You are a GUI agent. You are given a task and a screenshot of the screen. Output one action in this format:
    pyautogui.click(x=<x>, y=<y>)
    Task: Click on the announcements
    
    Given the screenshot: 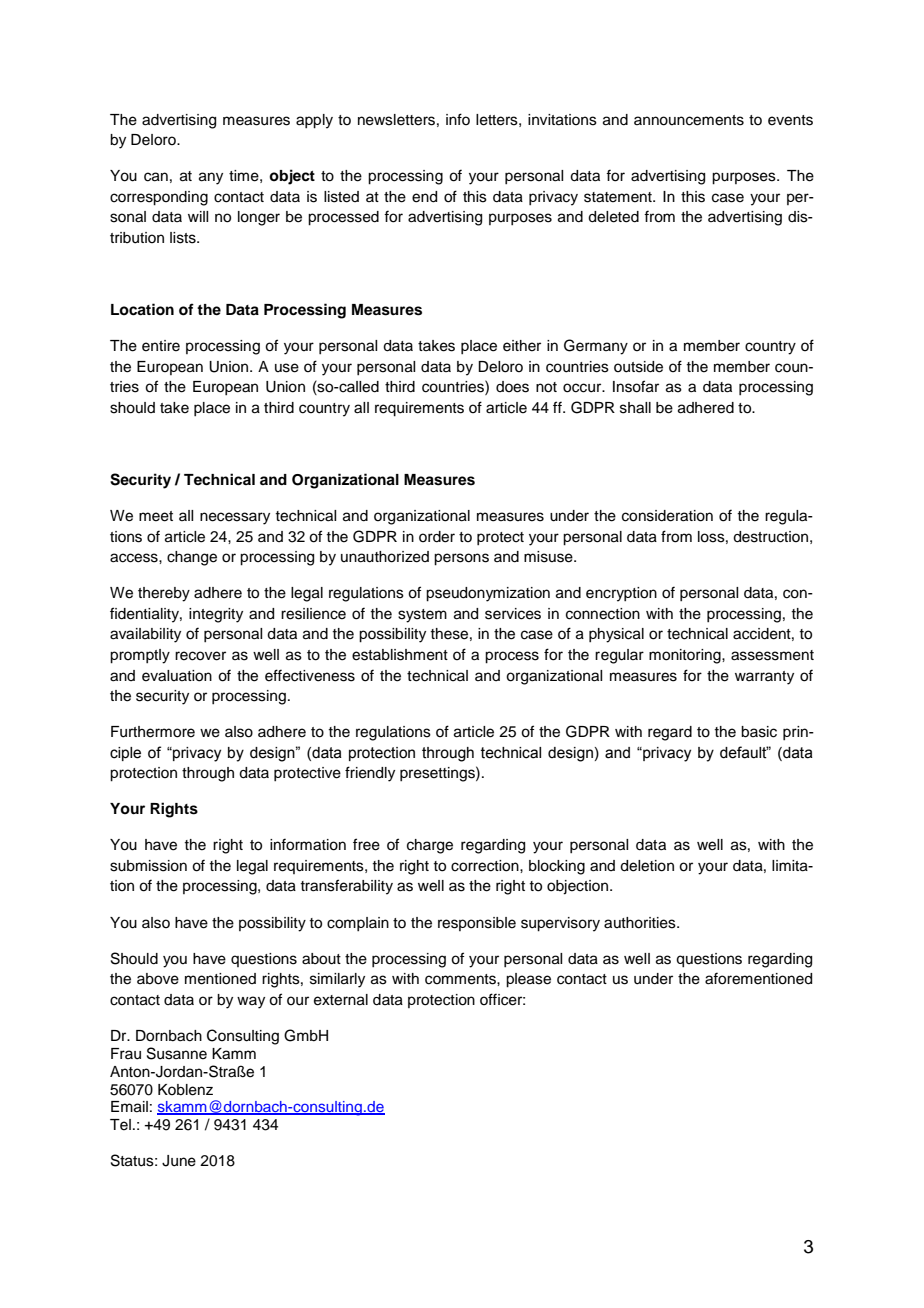 What is the action you would take?
    pyautogui.click(x=689, y=120)
